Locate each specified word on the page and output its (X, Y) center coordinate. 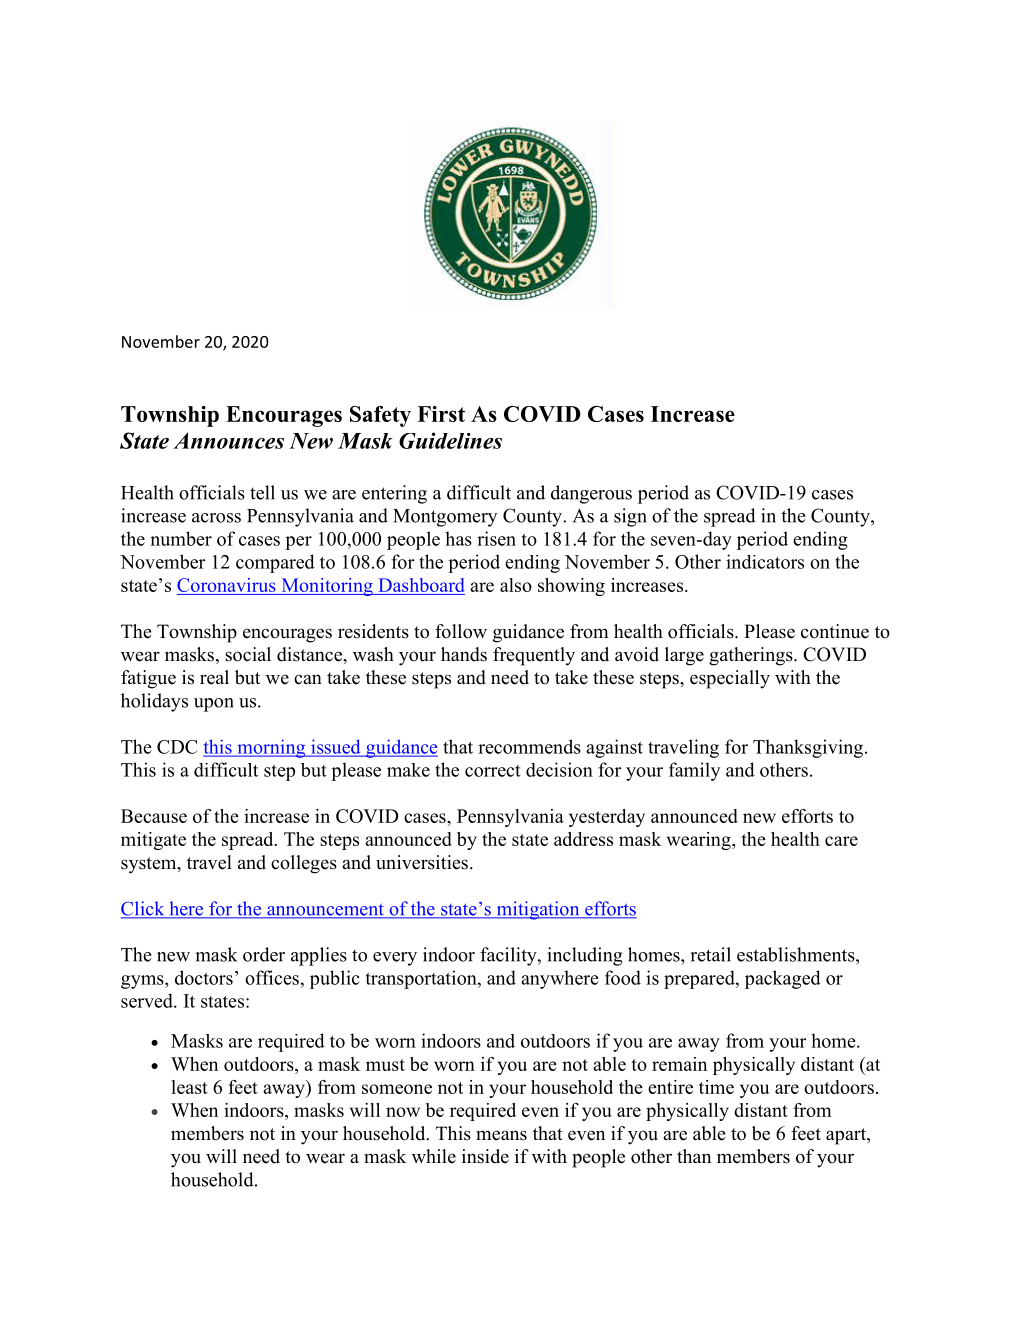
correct (493, 771)
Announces (228, 440)
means (501, 1135)
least (190, 1087)
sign (630, 517)
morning (271, 748)
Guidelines (450, 440)
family (694, 771)
